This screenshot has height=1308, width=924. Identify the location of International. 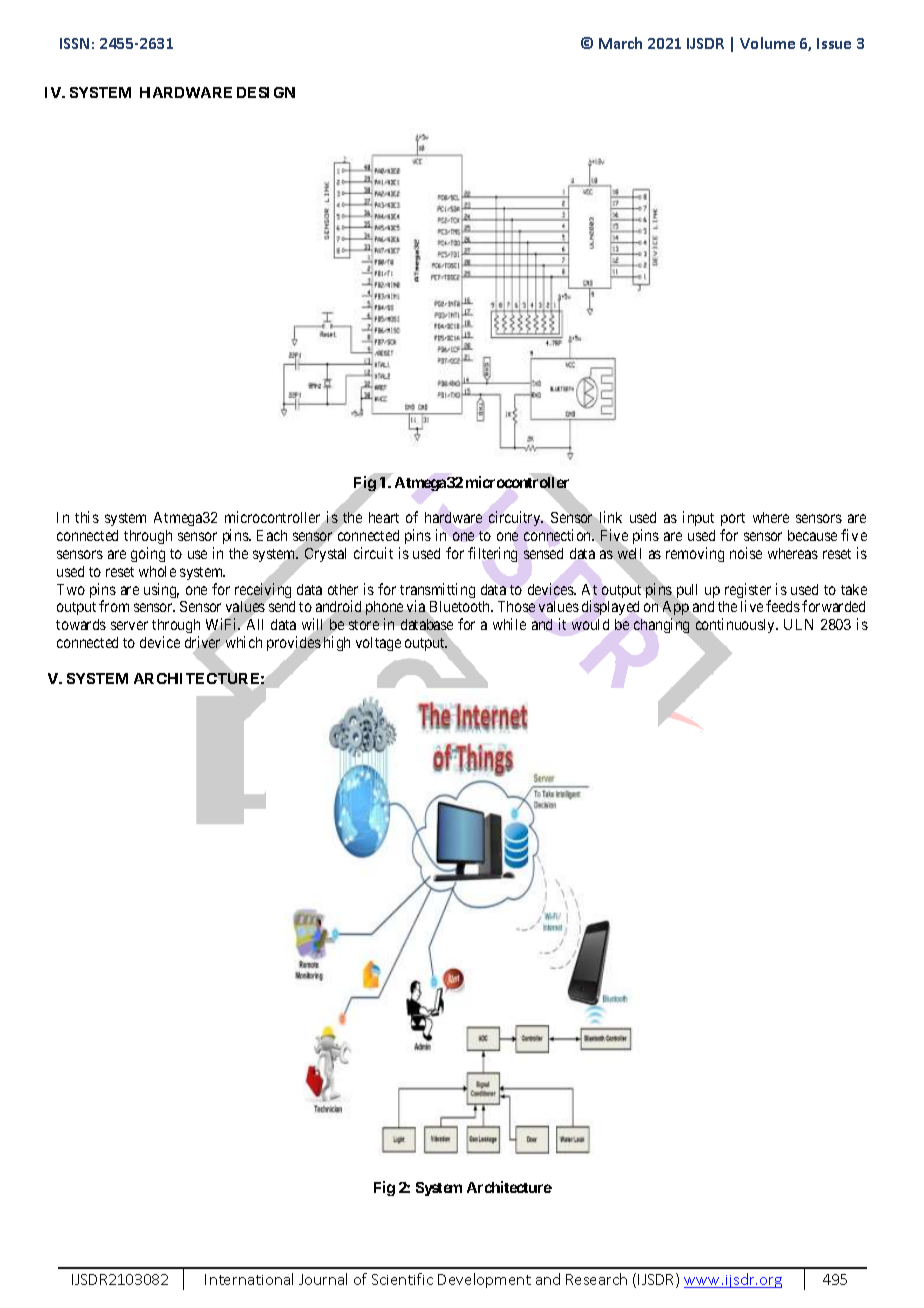
(249, 1279).
